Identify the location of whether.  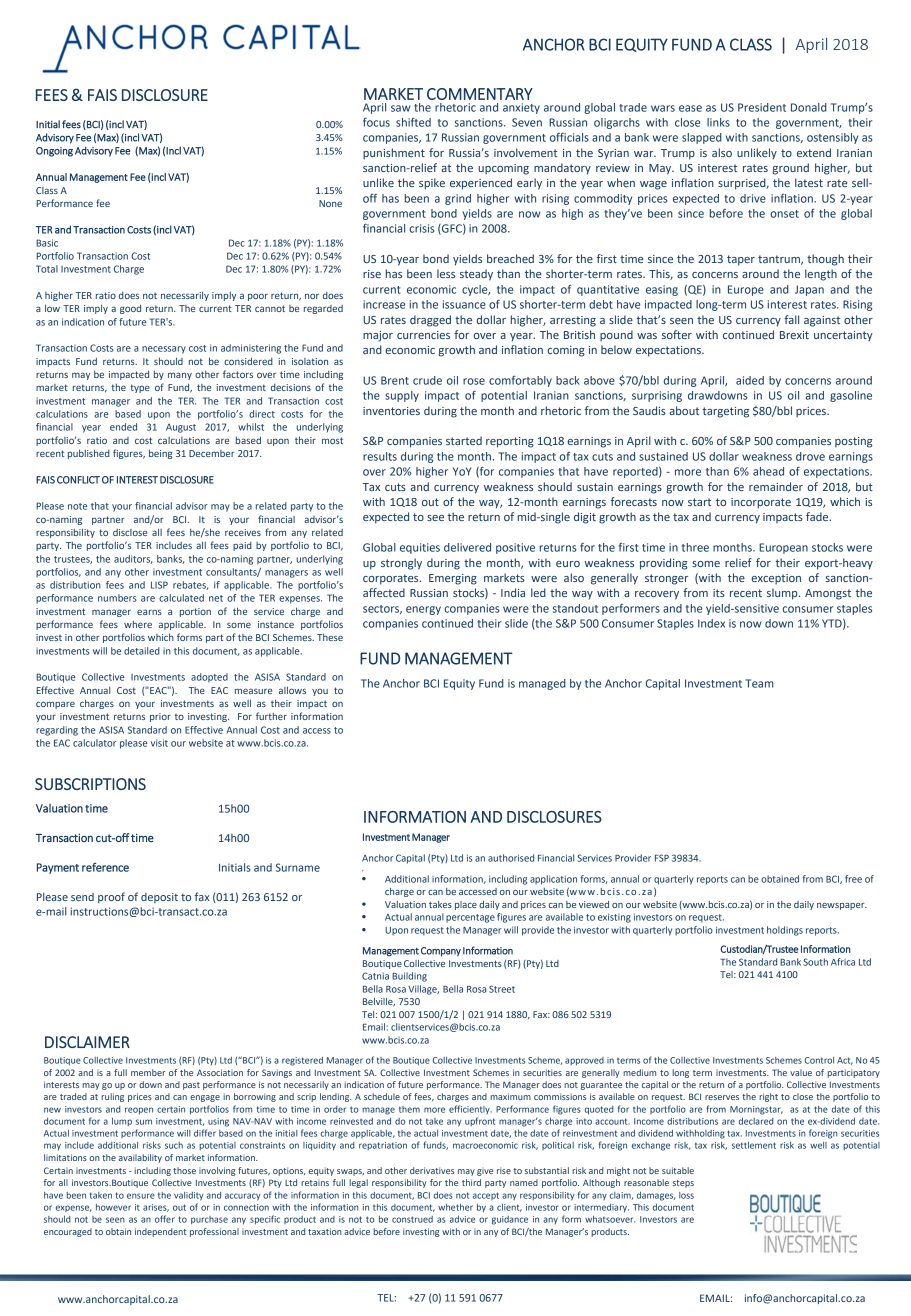
(455, 1207).
